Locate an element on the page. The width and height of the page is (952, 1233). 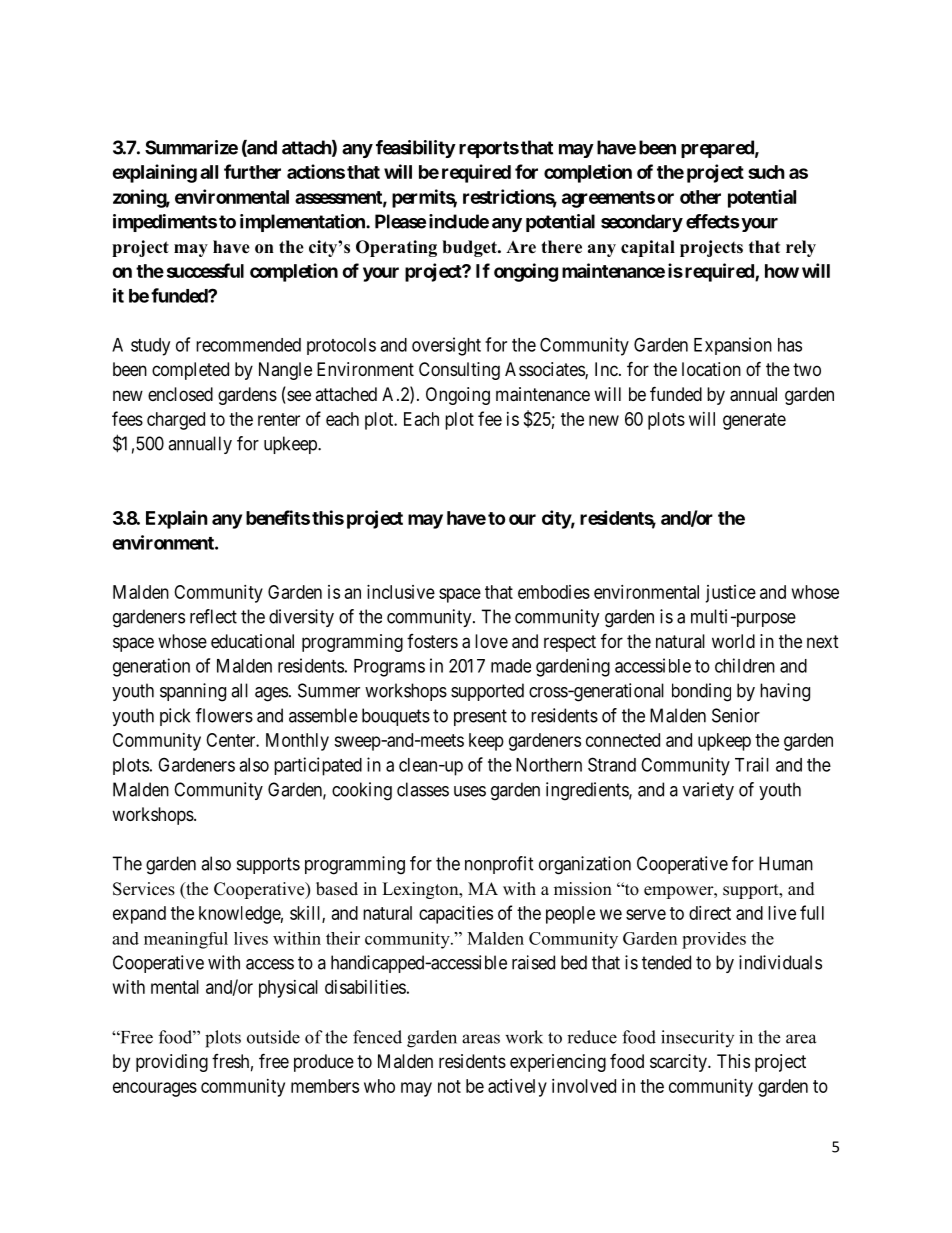
Consulting is located at coordinates (459, 371).
